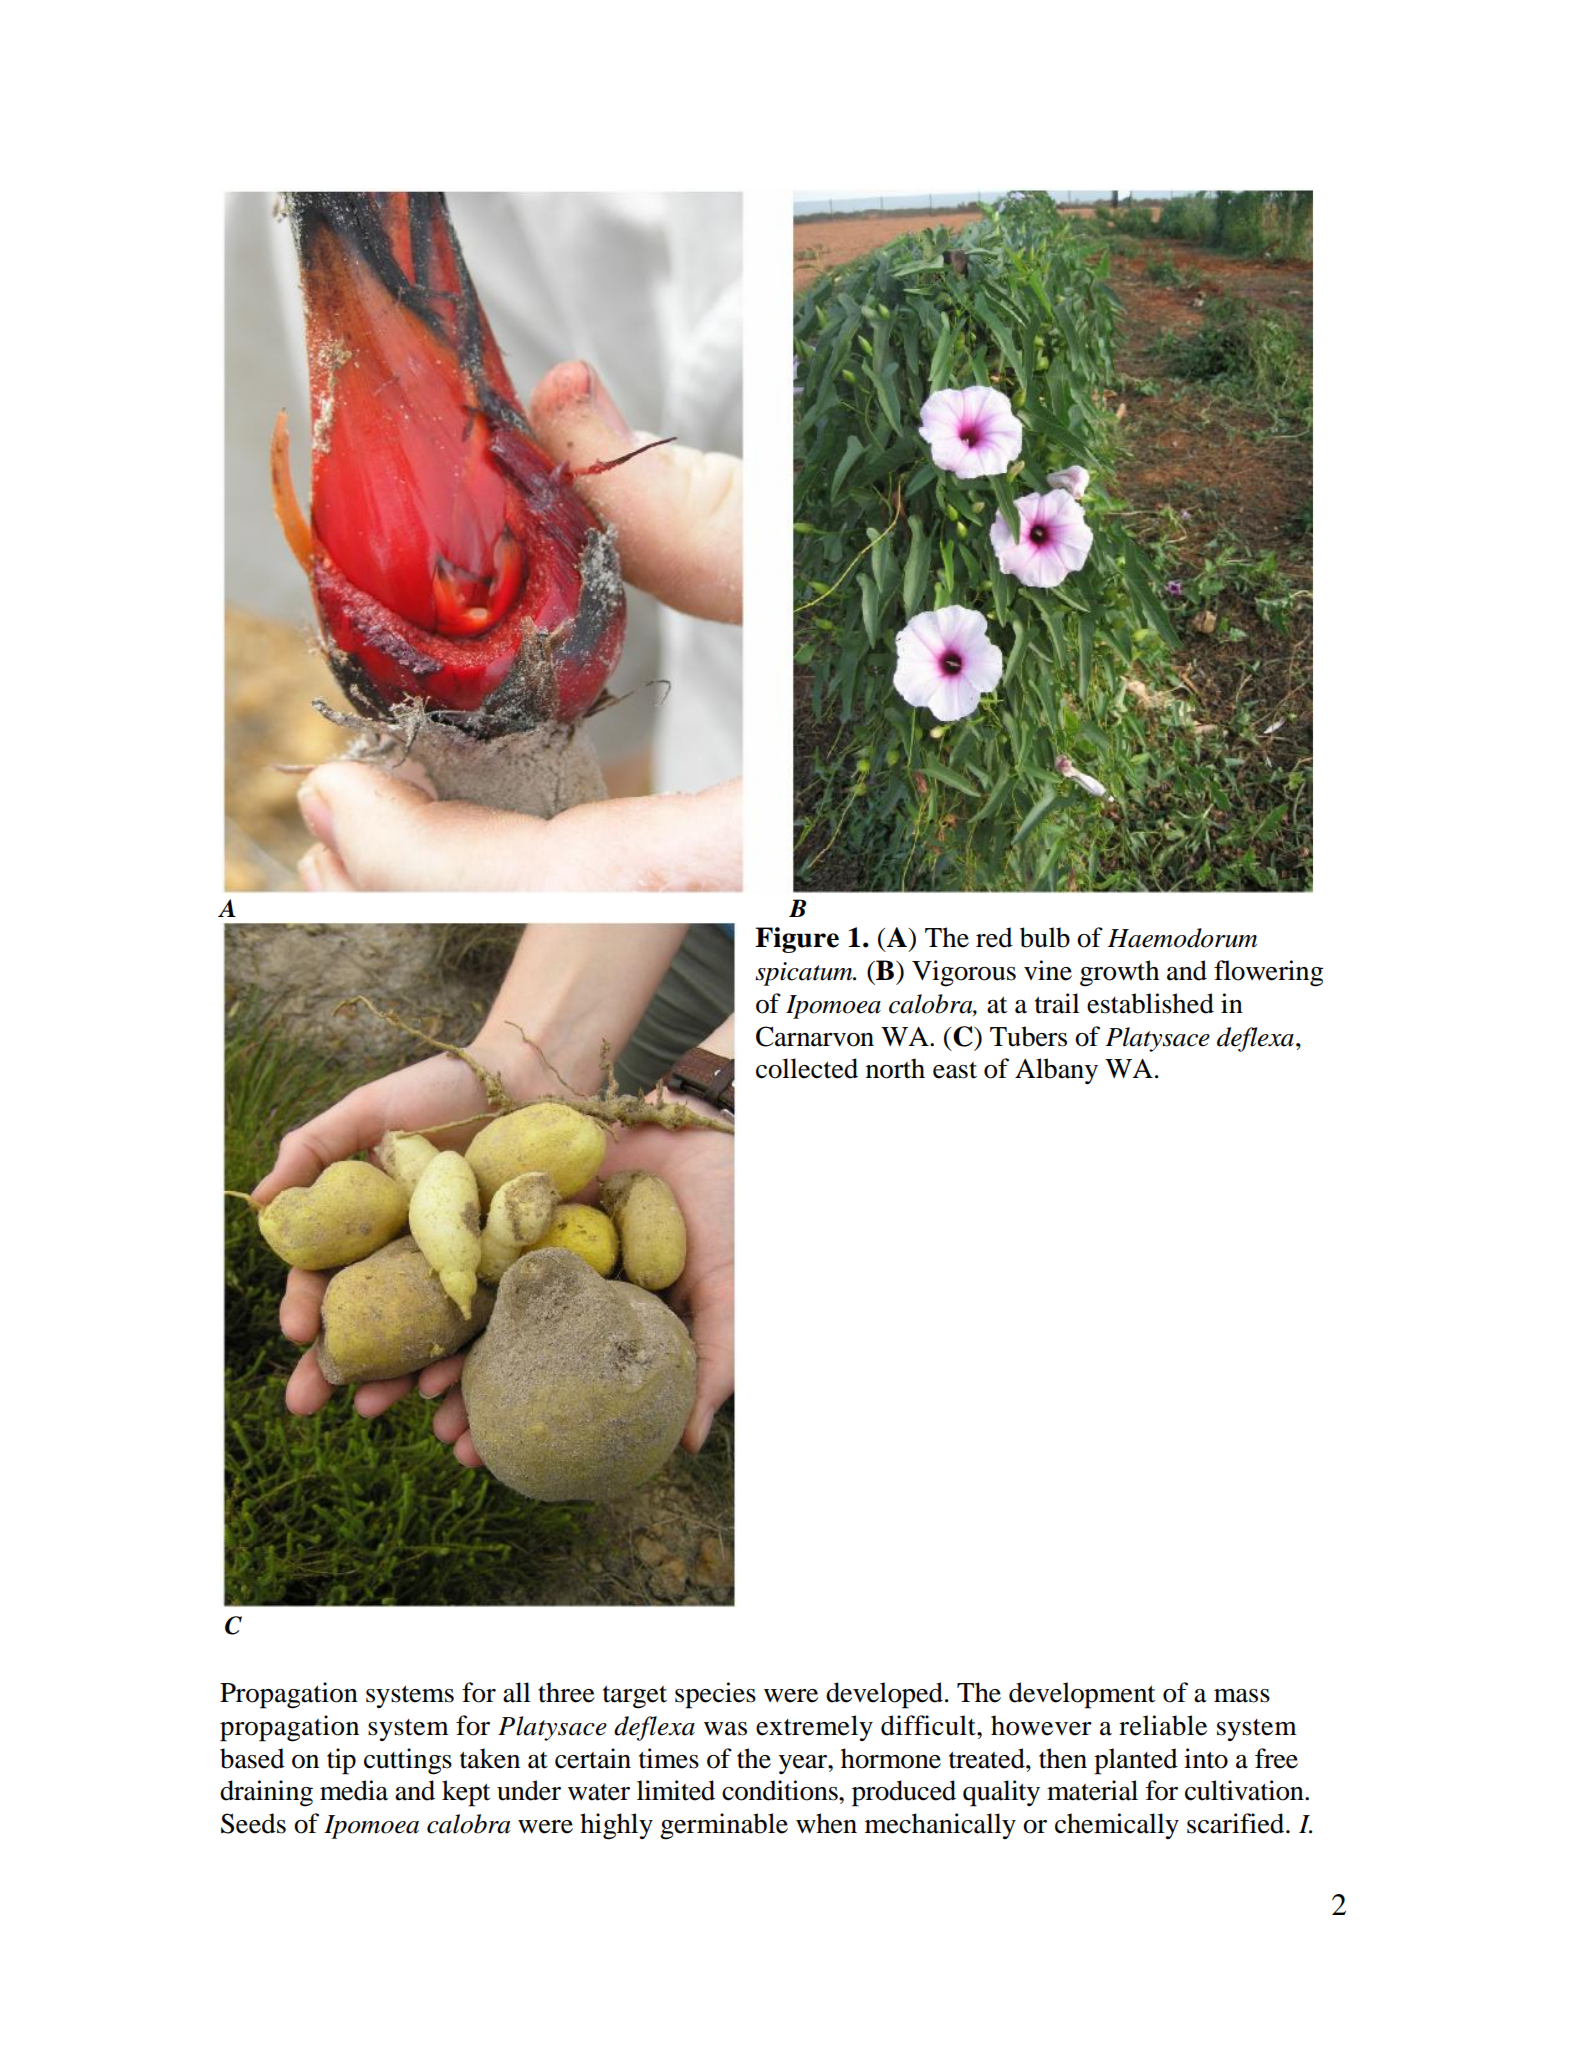  What do you see at coordinates (964, 973) in the page?
I see `Vigorous` at bounding box center [964, 973].
